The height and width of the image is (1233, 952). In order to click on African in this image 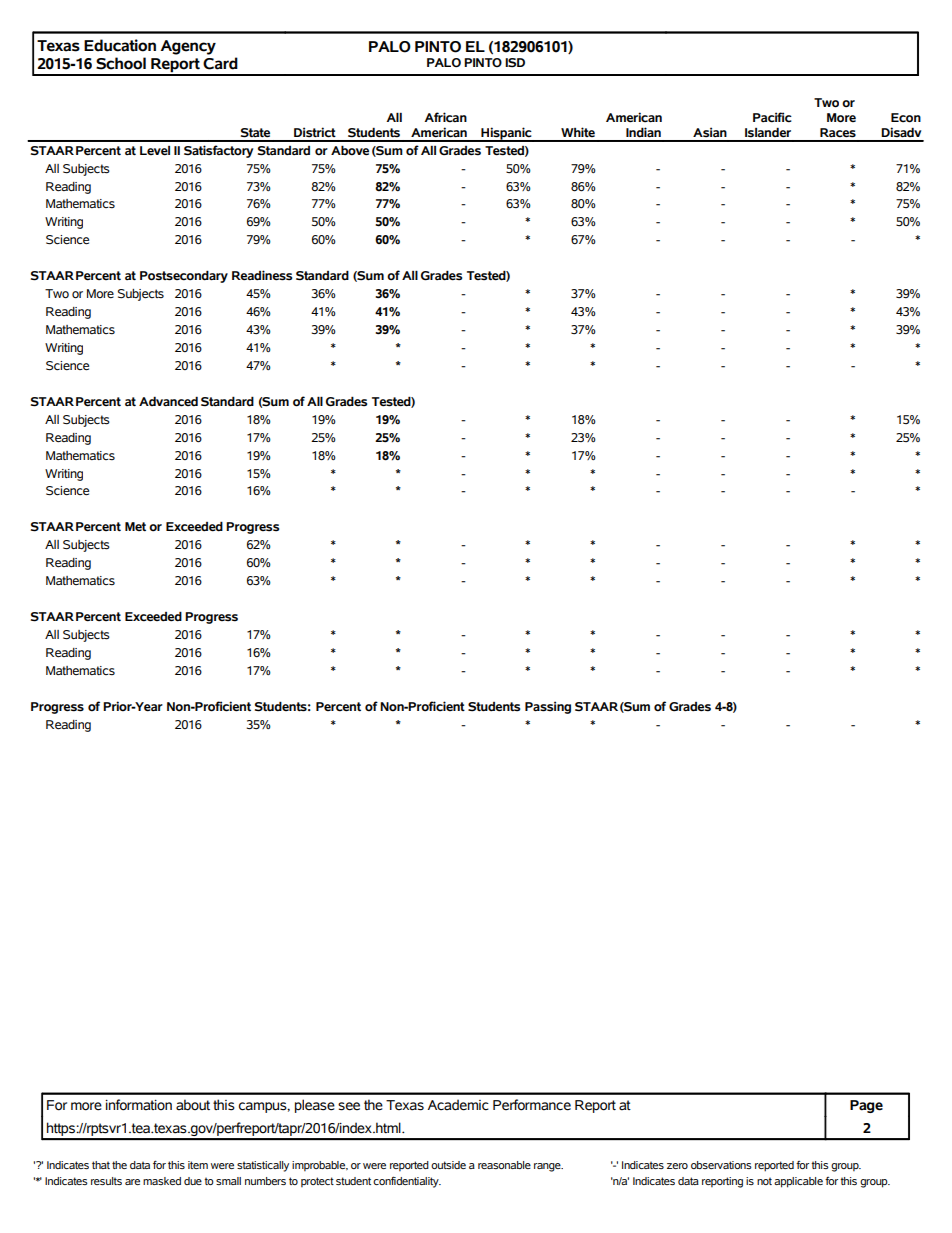, I will do `click(445, 117)`.
